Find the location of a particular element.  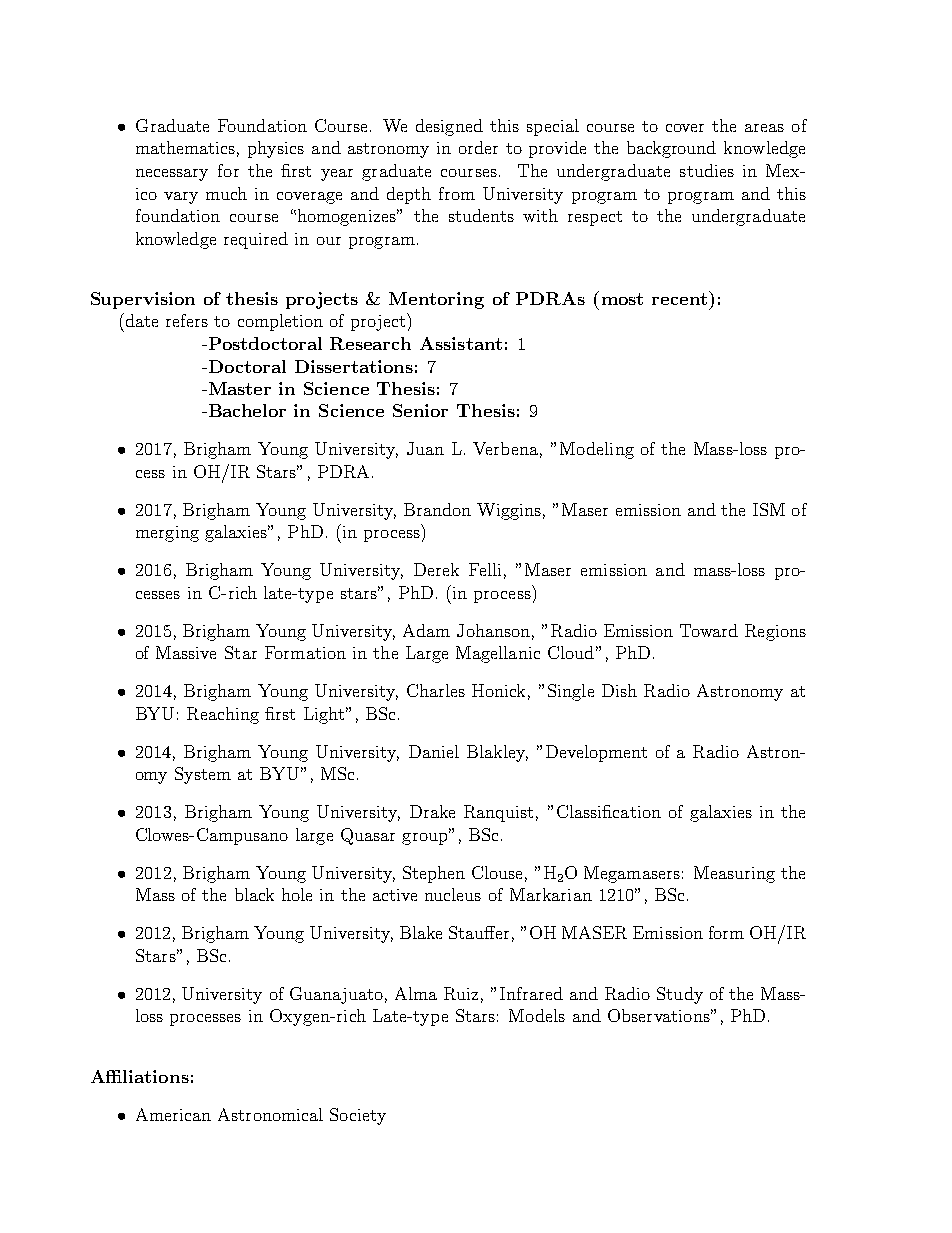

much is located at coordinates (226, 193).
